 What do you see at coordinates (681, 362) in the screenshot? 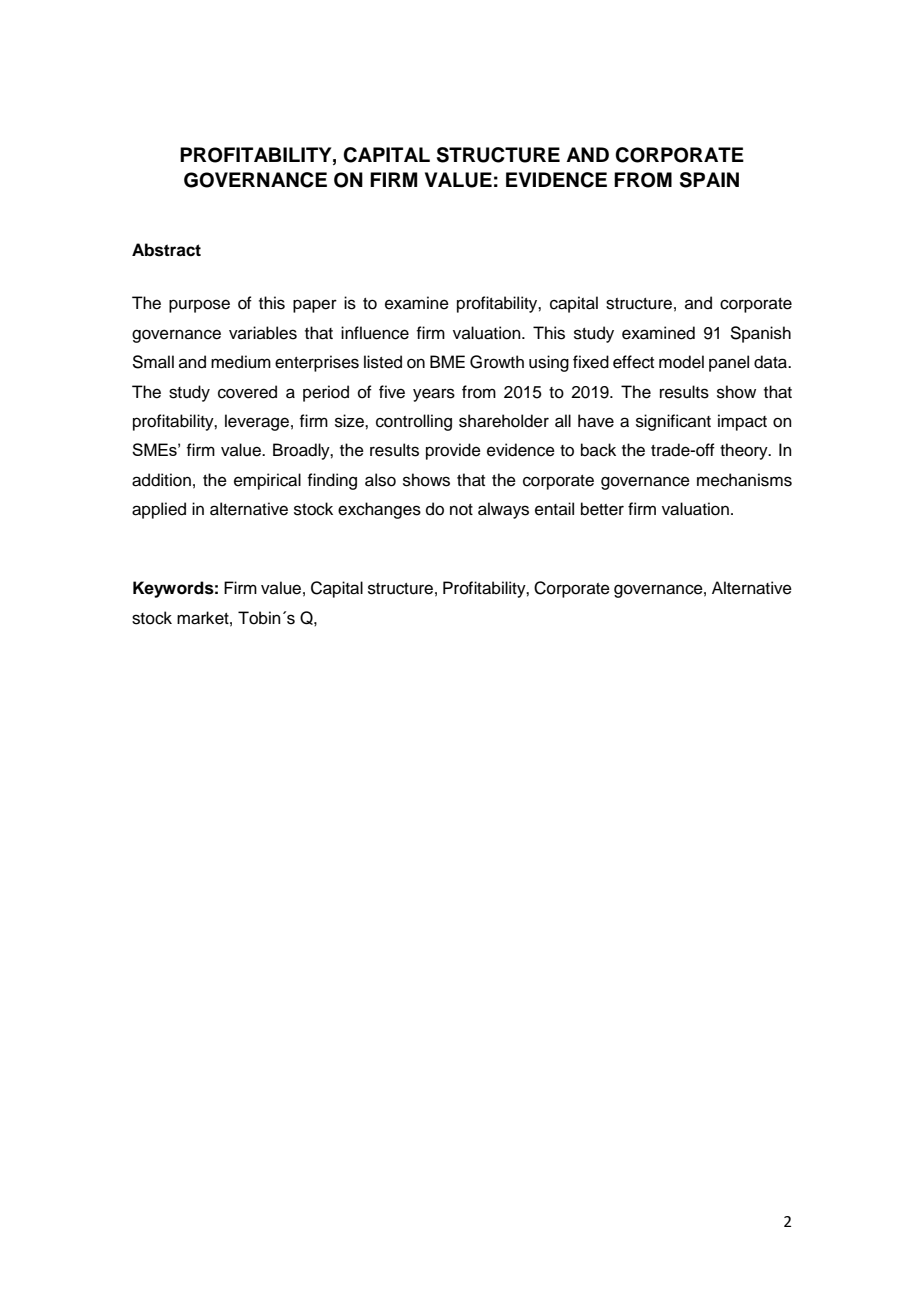
I see `model` at bounding box center [681, 362].
